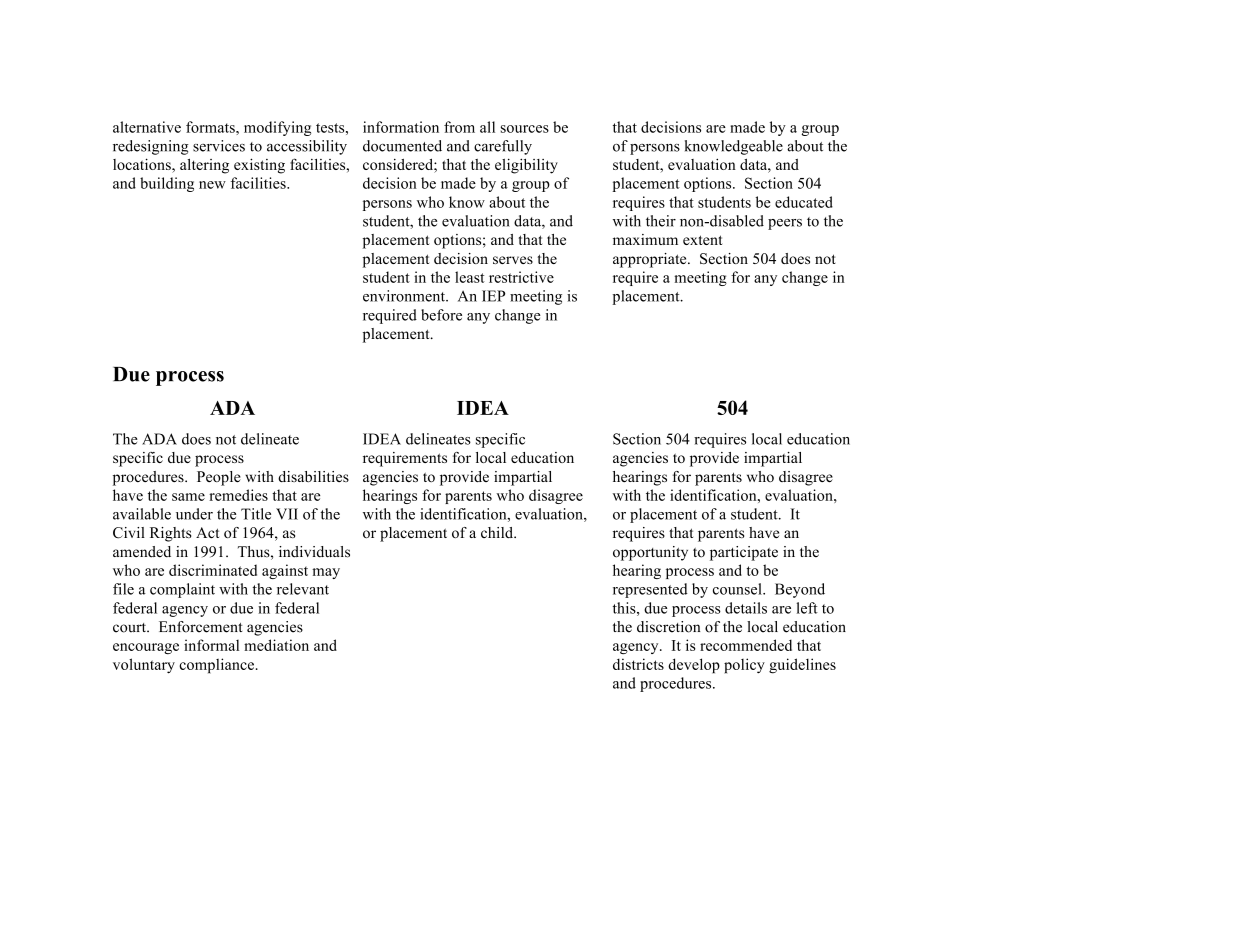 The width and height of the screenshot is (1233, 952). What do you see at coordinates (503, 147) in the screenshot?
I see `carefully` at bounding box center [503, 147].
